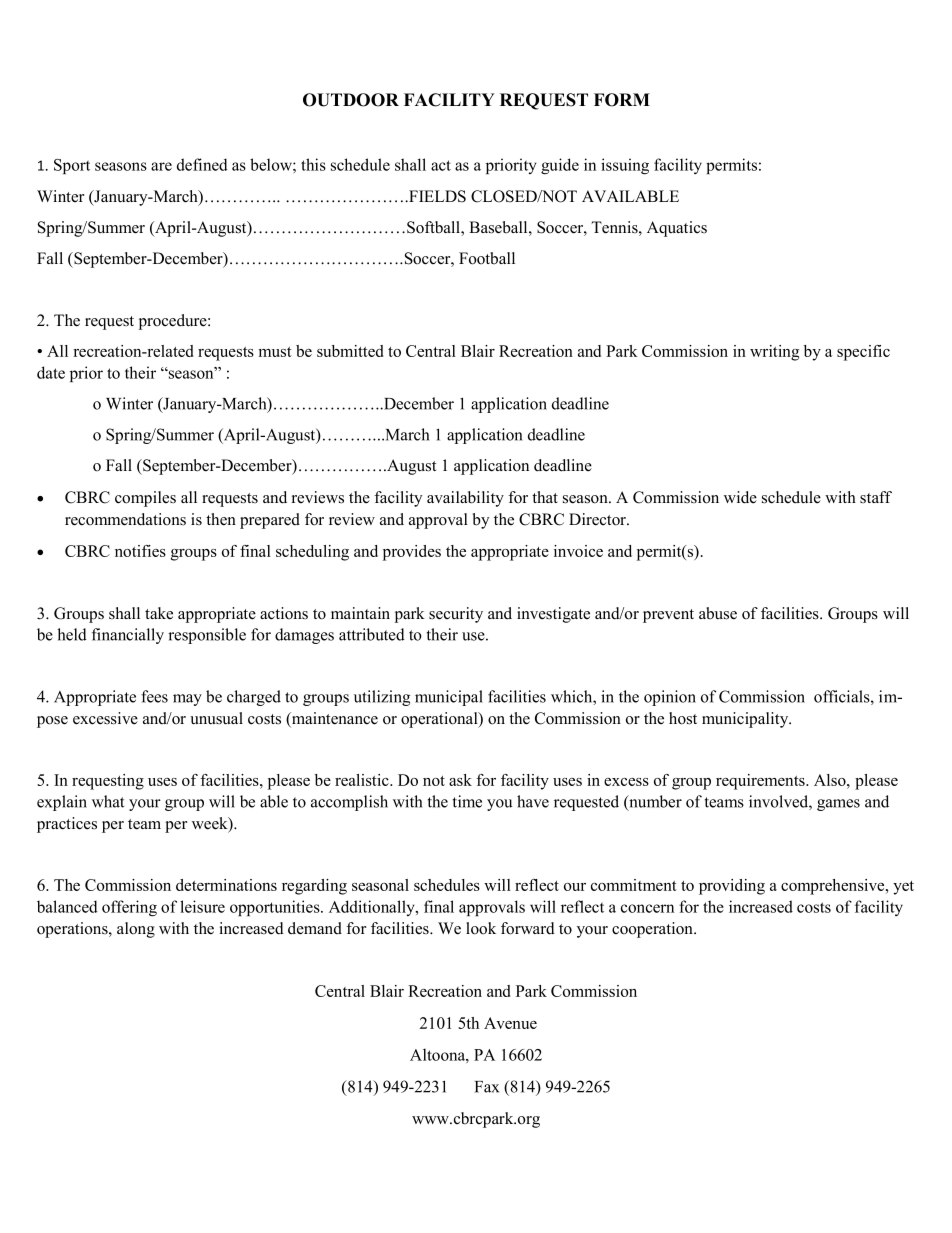 Image resolution: width=952 pixels, height=1233 pixels. What do you see at coordinates (622, 100) in the screenshot?
I see `FORM` at bounding box center [622, 100].
